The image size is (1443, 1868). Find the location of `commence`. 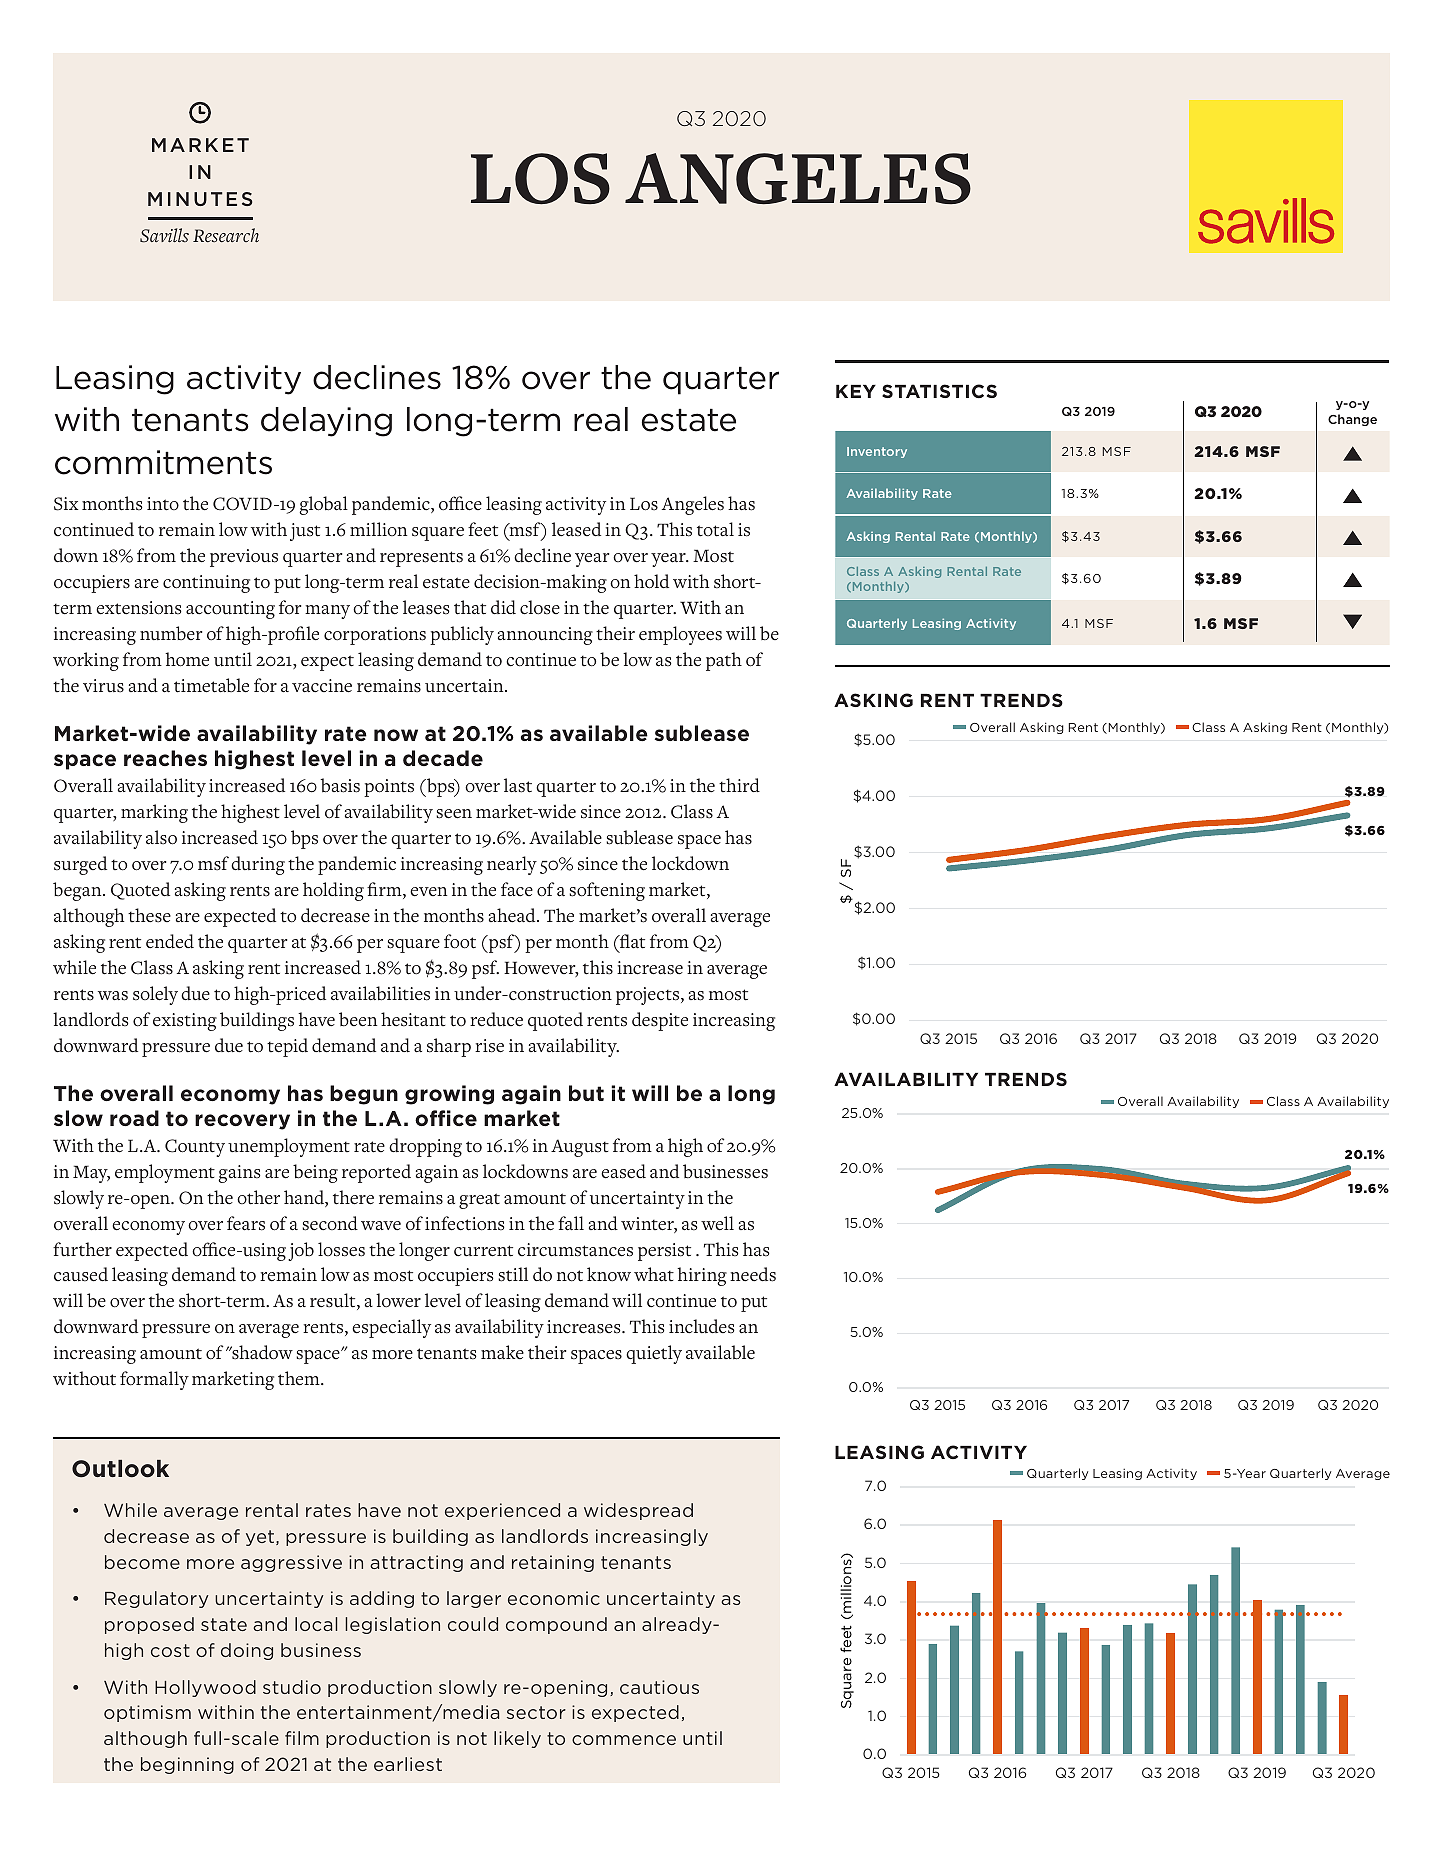

commence is located at coordinates (624, 1740).
